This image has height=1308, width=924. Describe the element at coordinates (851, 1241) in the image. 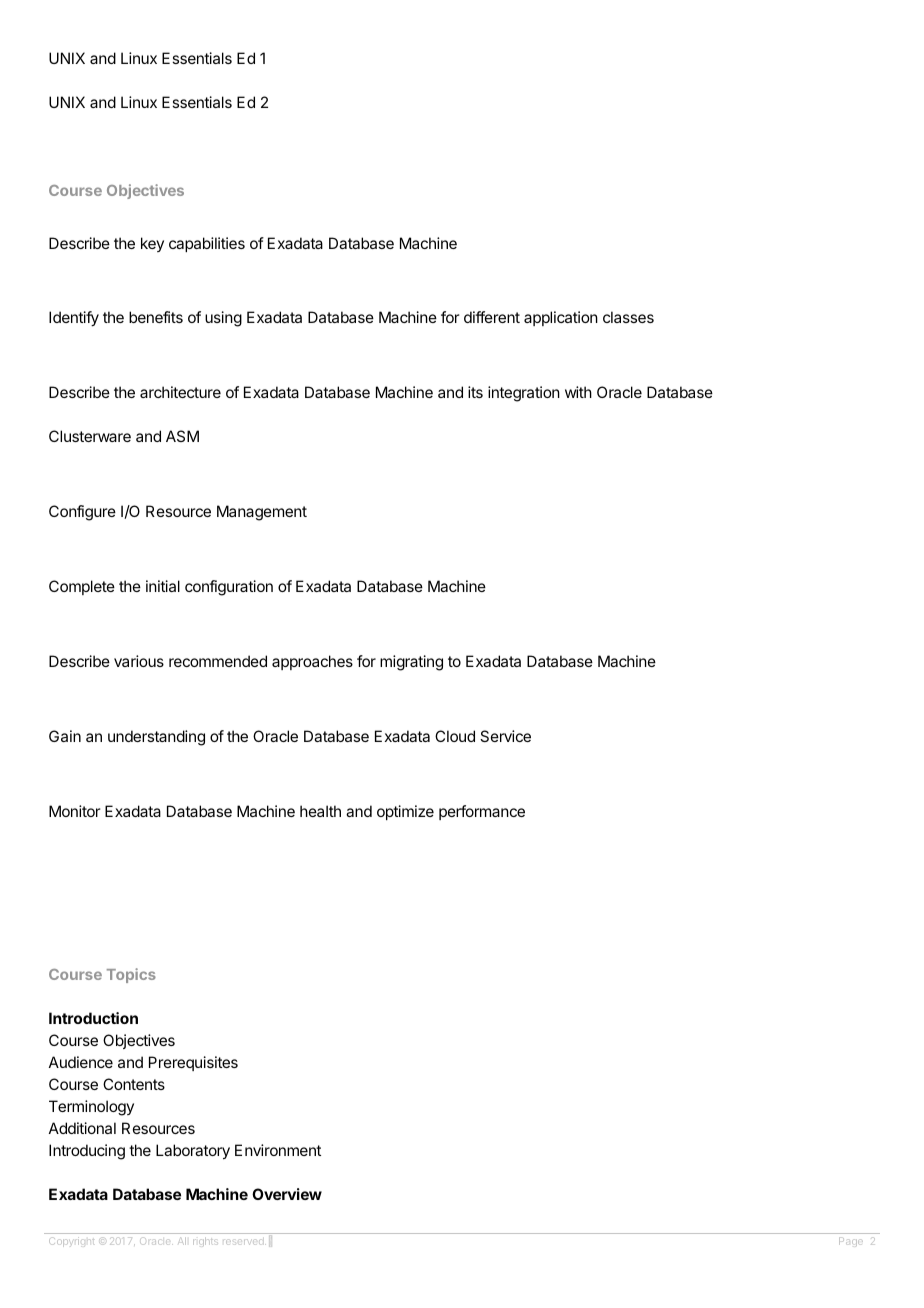

I see `Page` at that location.
